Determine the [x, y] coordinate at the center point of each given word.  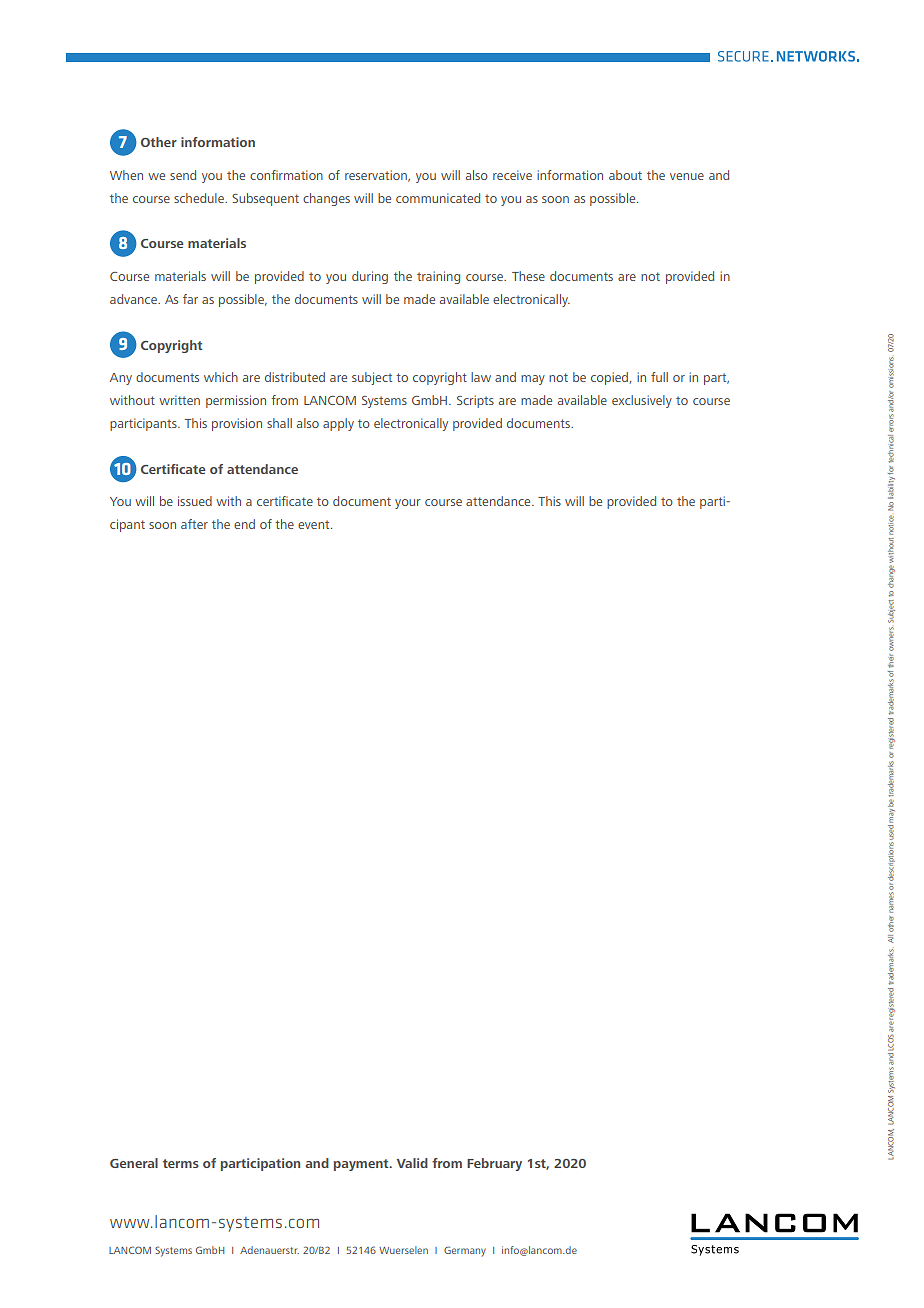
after [194, 524]
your [408, 504]
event [315, 524]
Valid [412, 1163]
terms [181, 1163]
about [625, 175]
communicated [438, 198]
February [494, 1164]
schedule [200, 198]
